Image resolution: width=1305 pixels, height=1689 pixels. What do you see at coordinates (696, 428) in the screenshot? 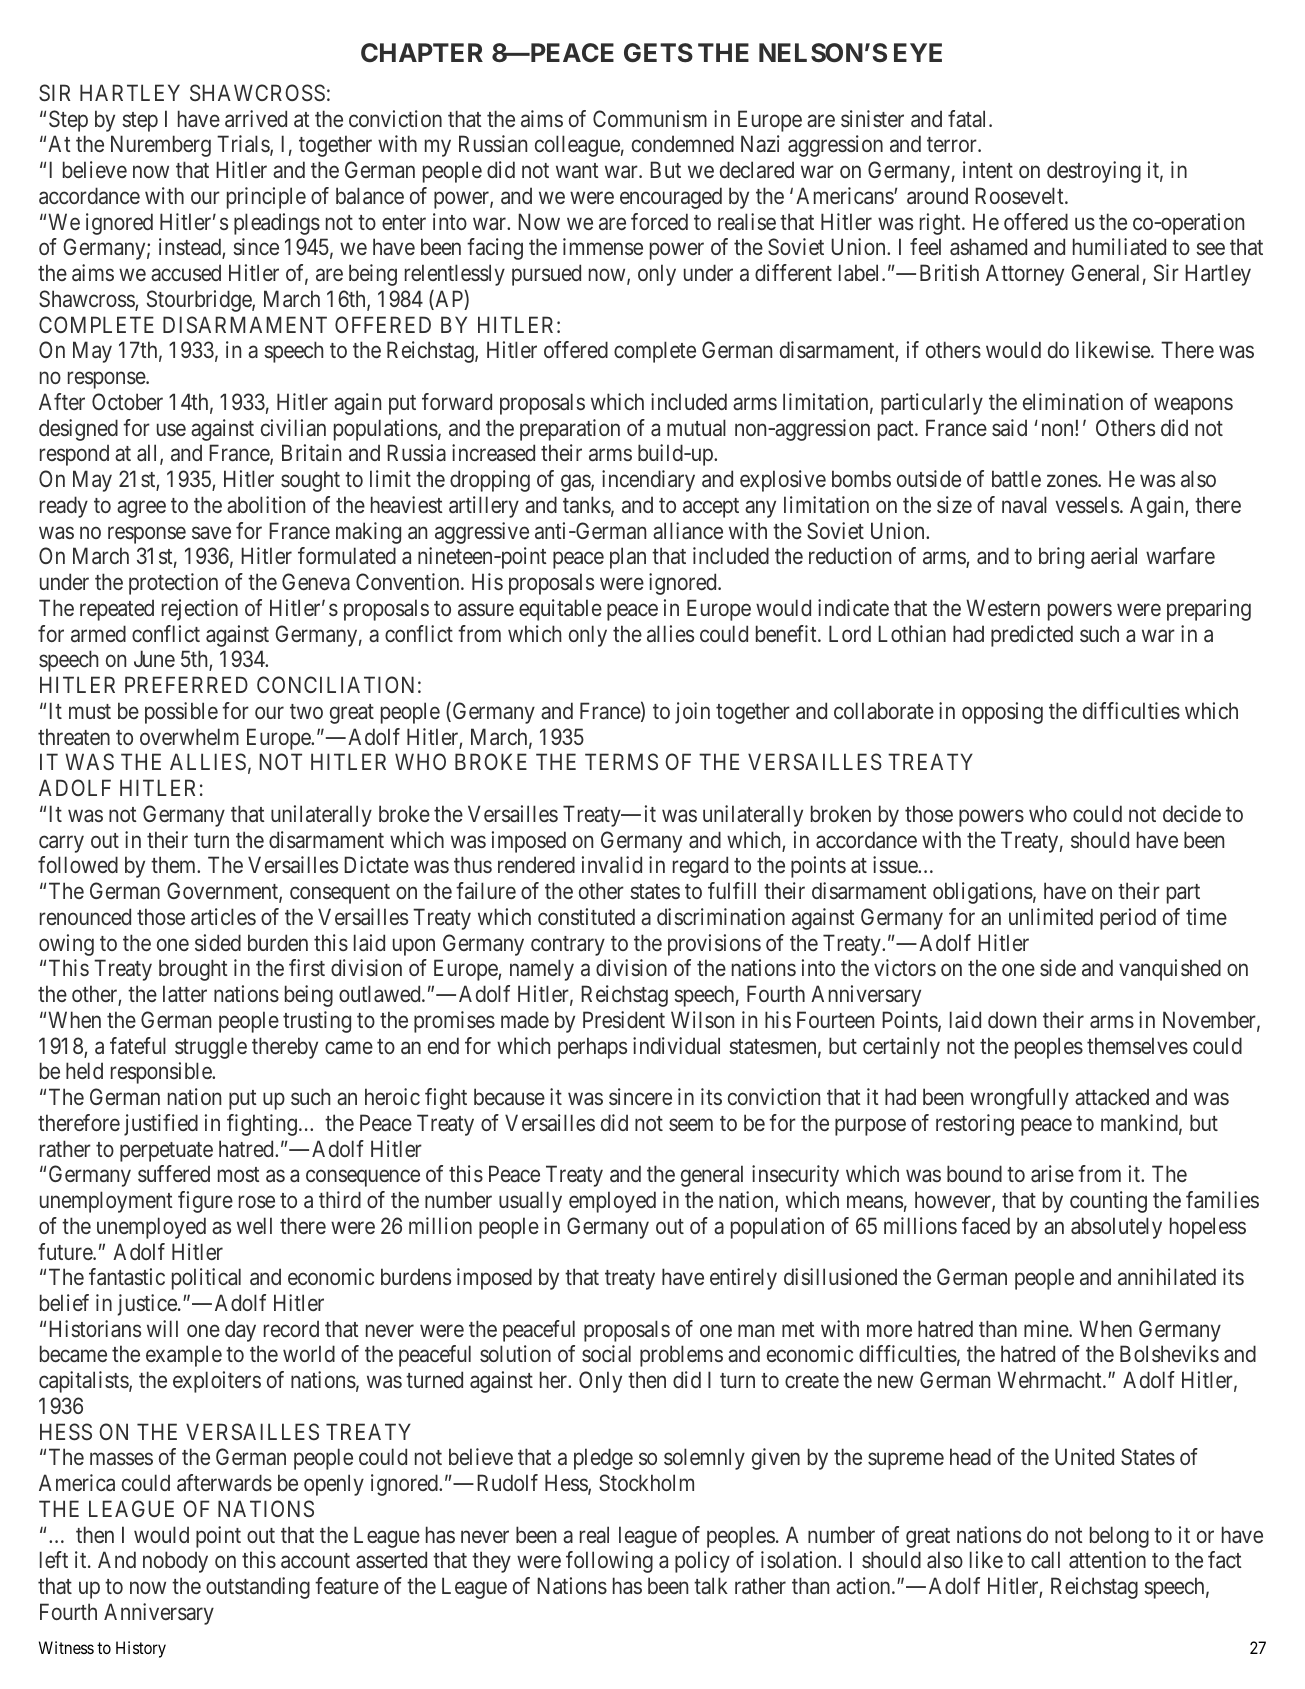
I see `mutual` at bounding box center [696, 428].
